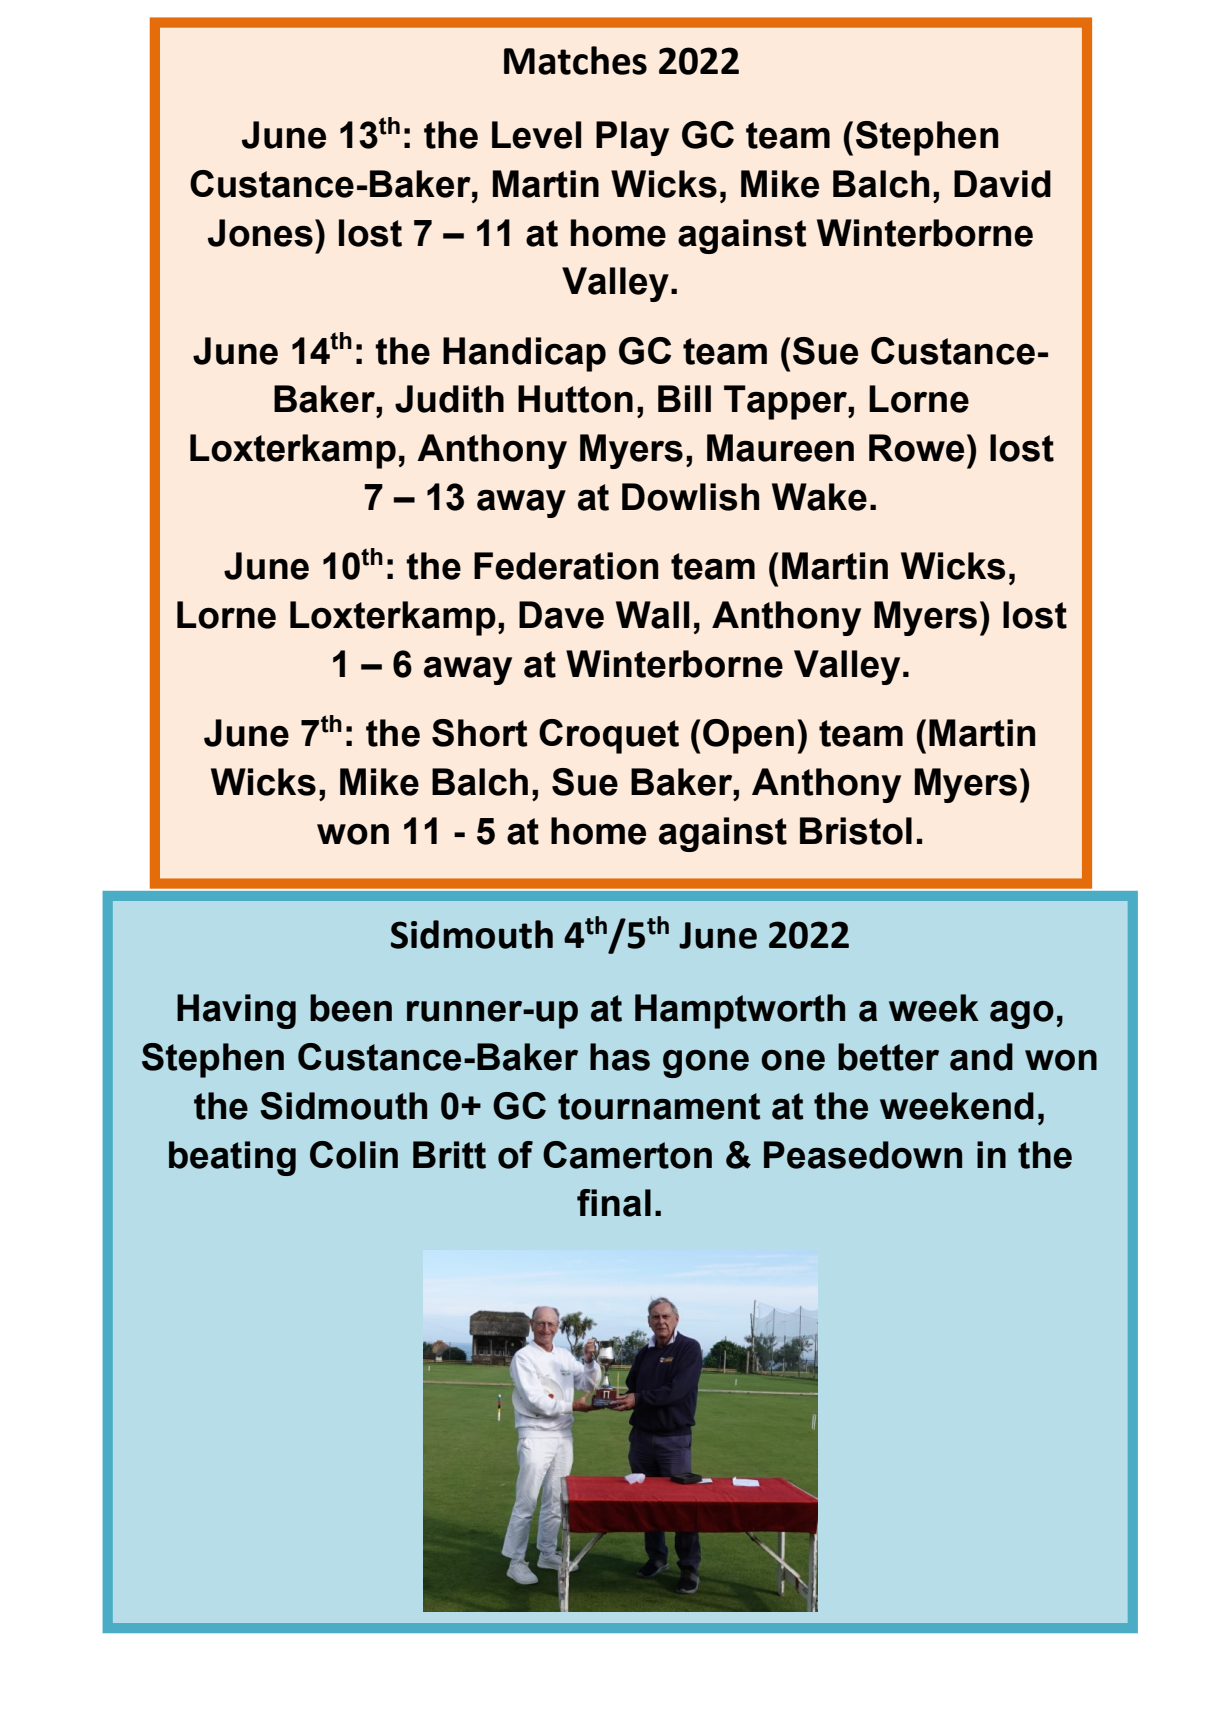  What do you see at coordinates (480, 733) in the screenshot?
I see `Short` at bounding box center [480, 733].
